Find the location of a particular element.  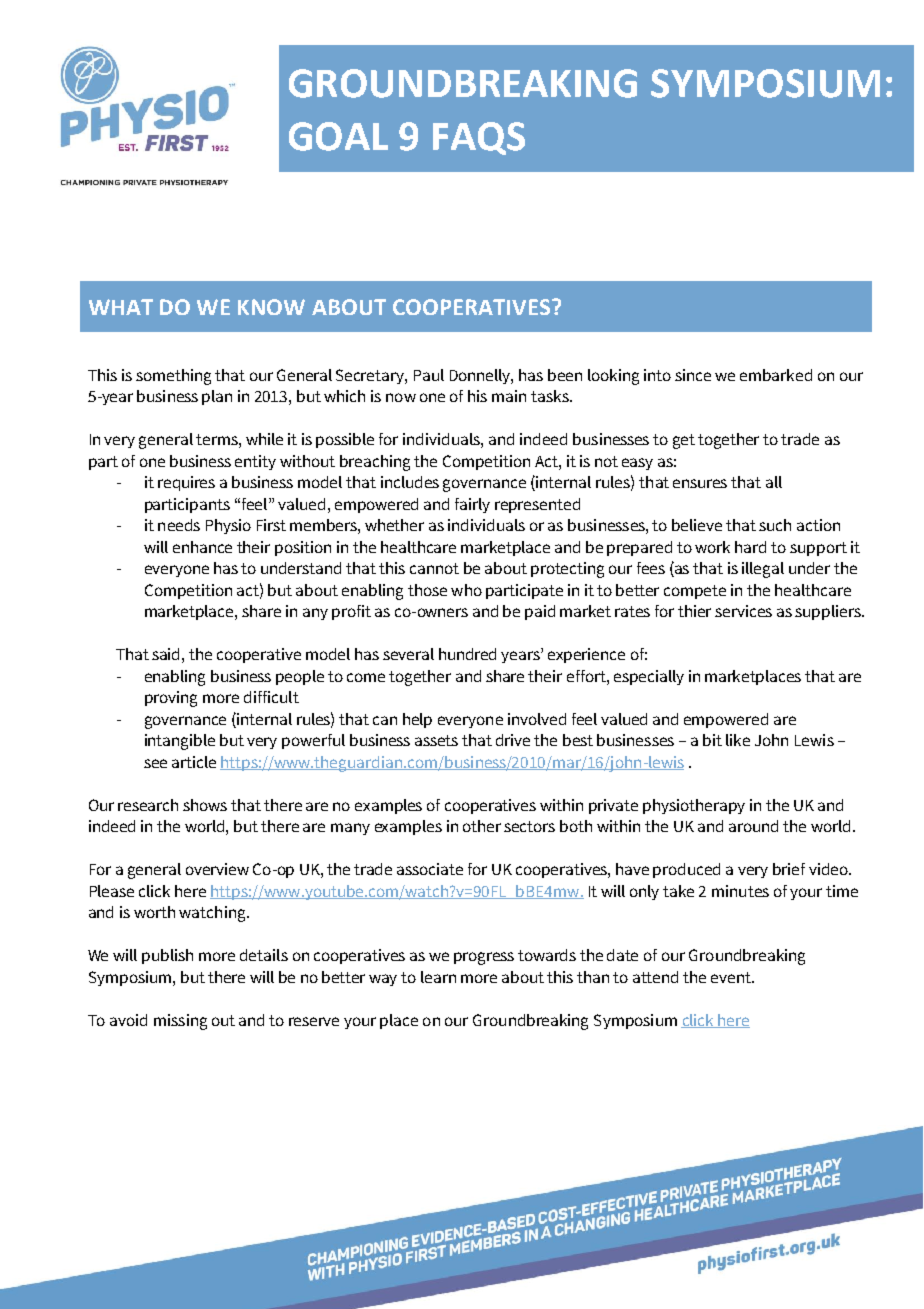

missing is located at coordinates (180, 1022).
